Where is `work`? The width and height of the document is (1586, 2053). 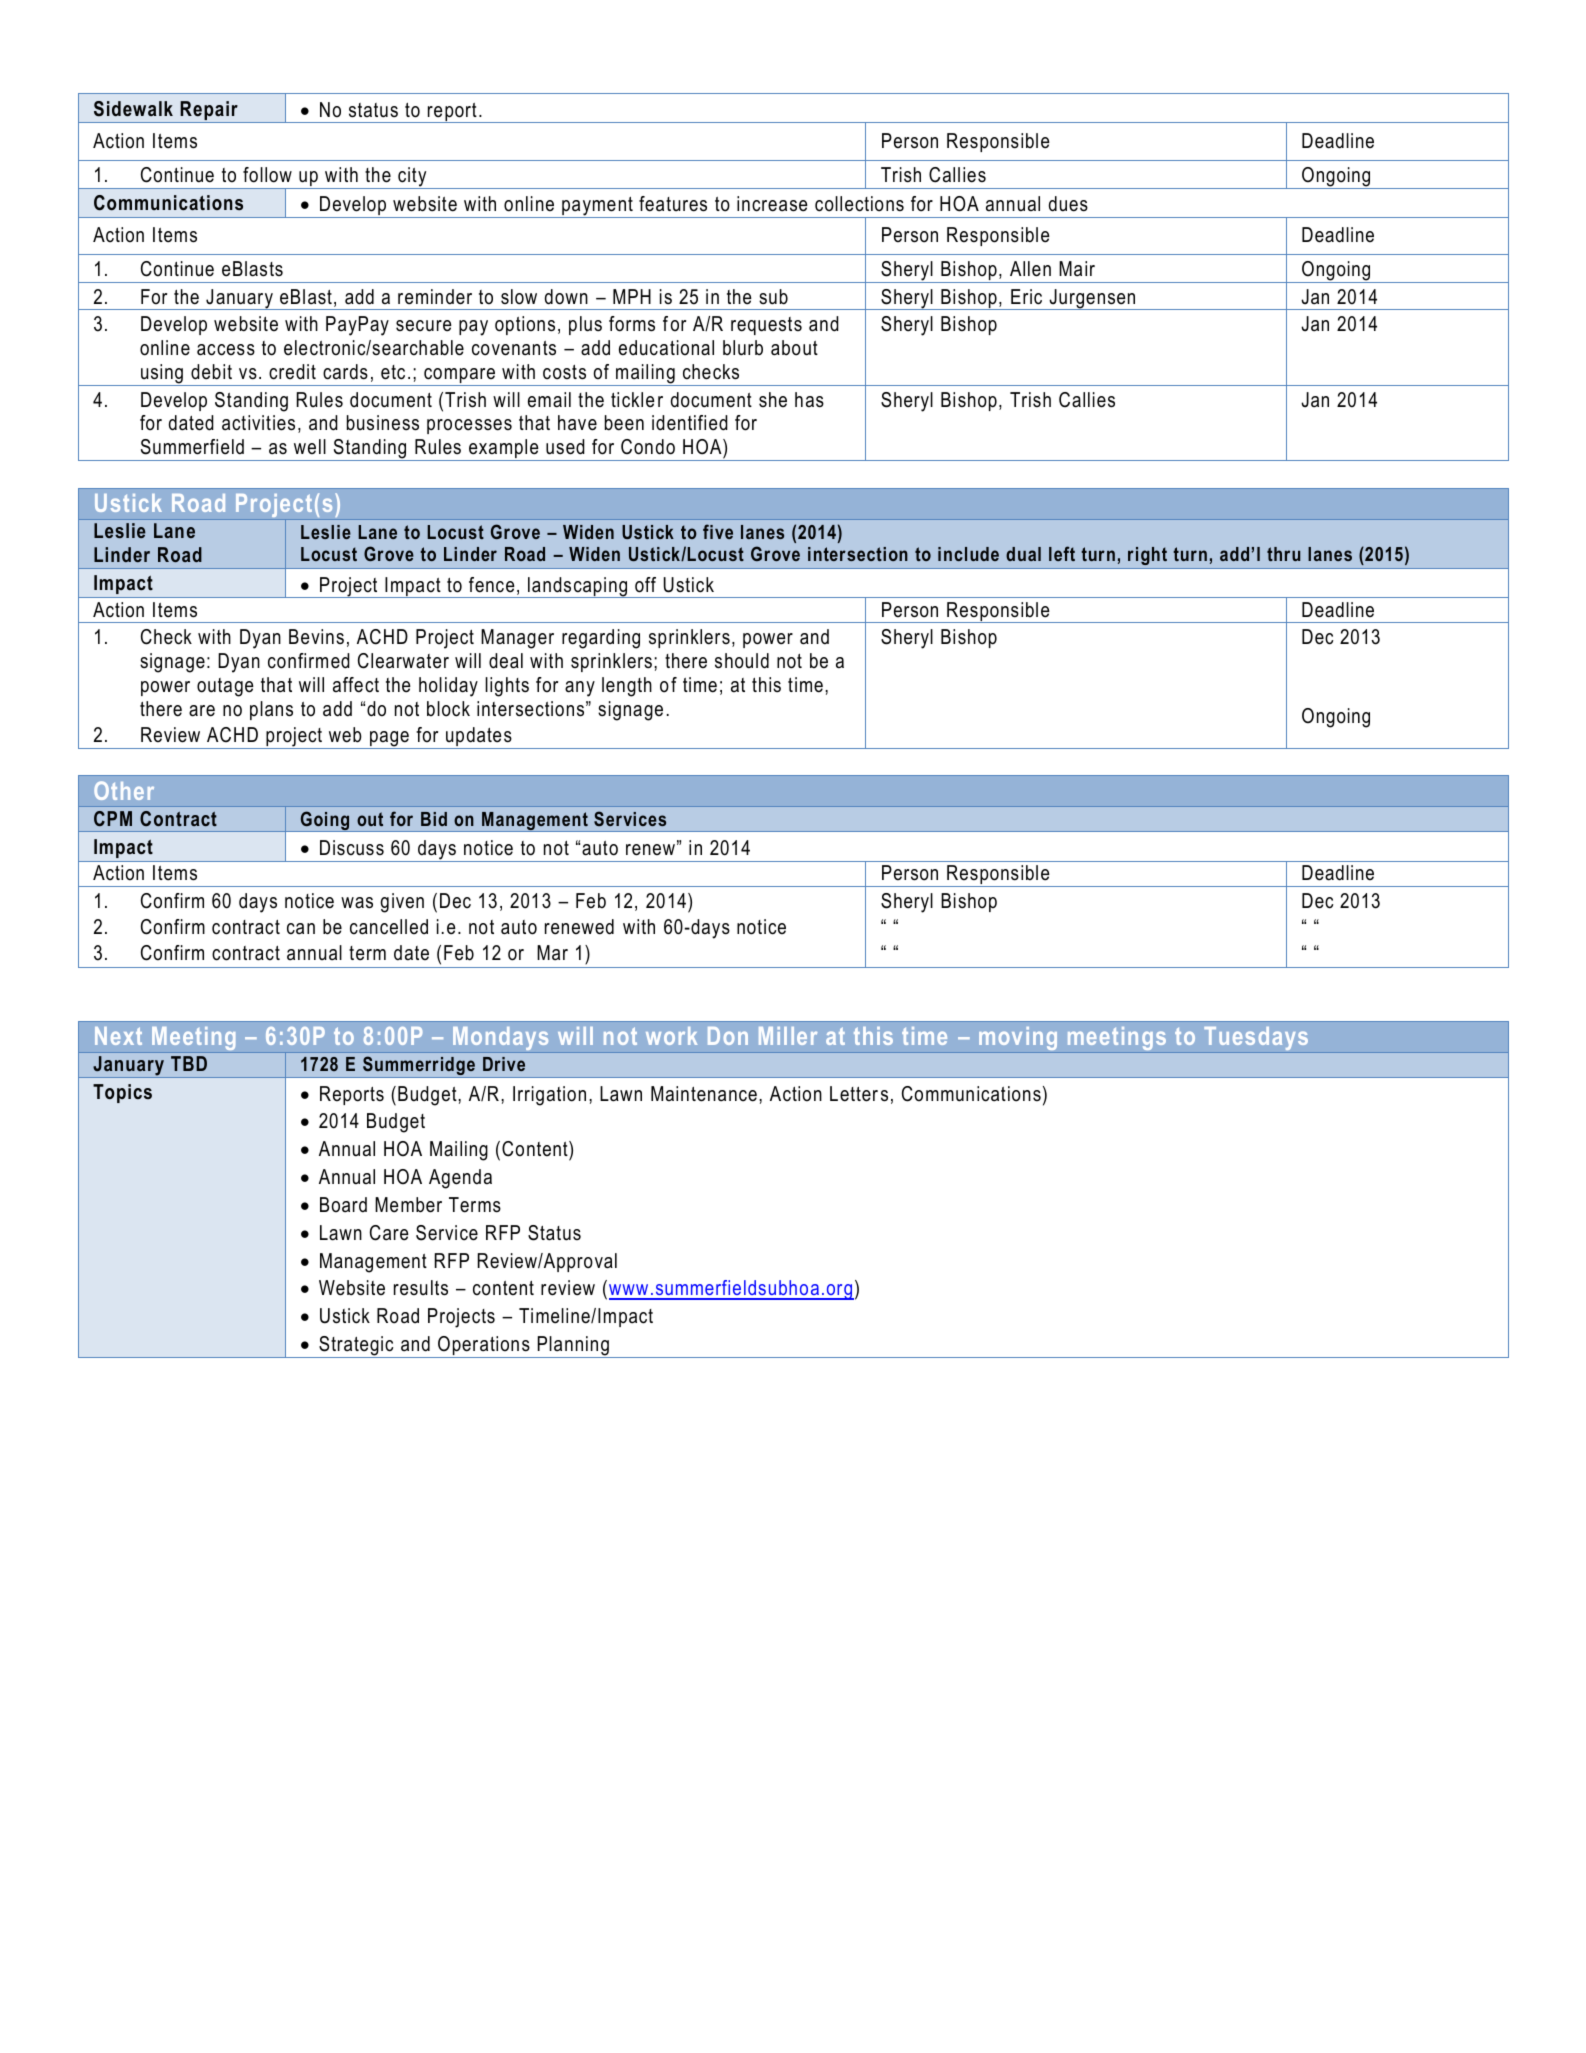
work is located at coordinates (671, 1036).
